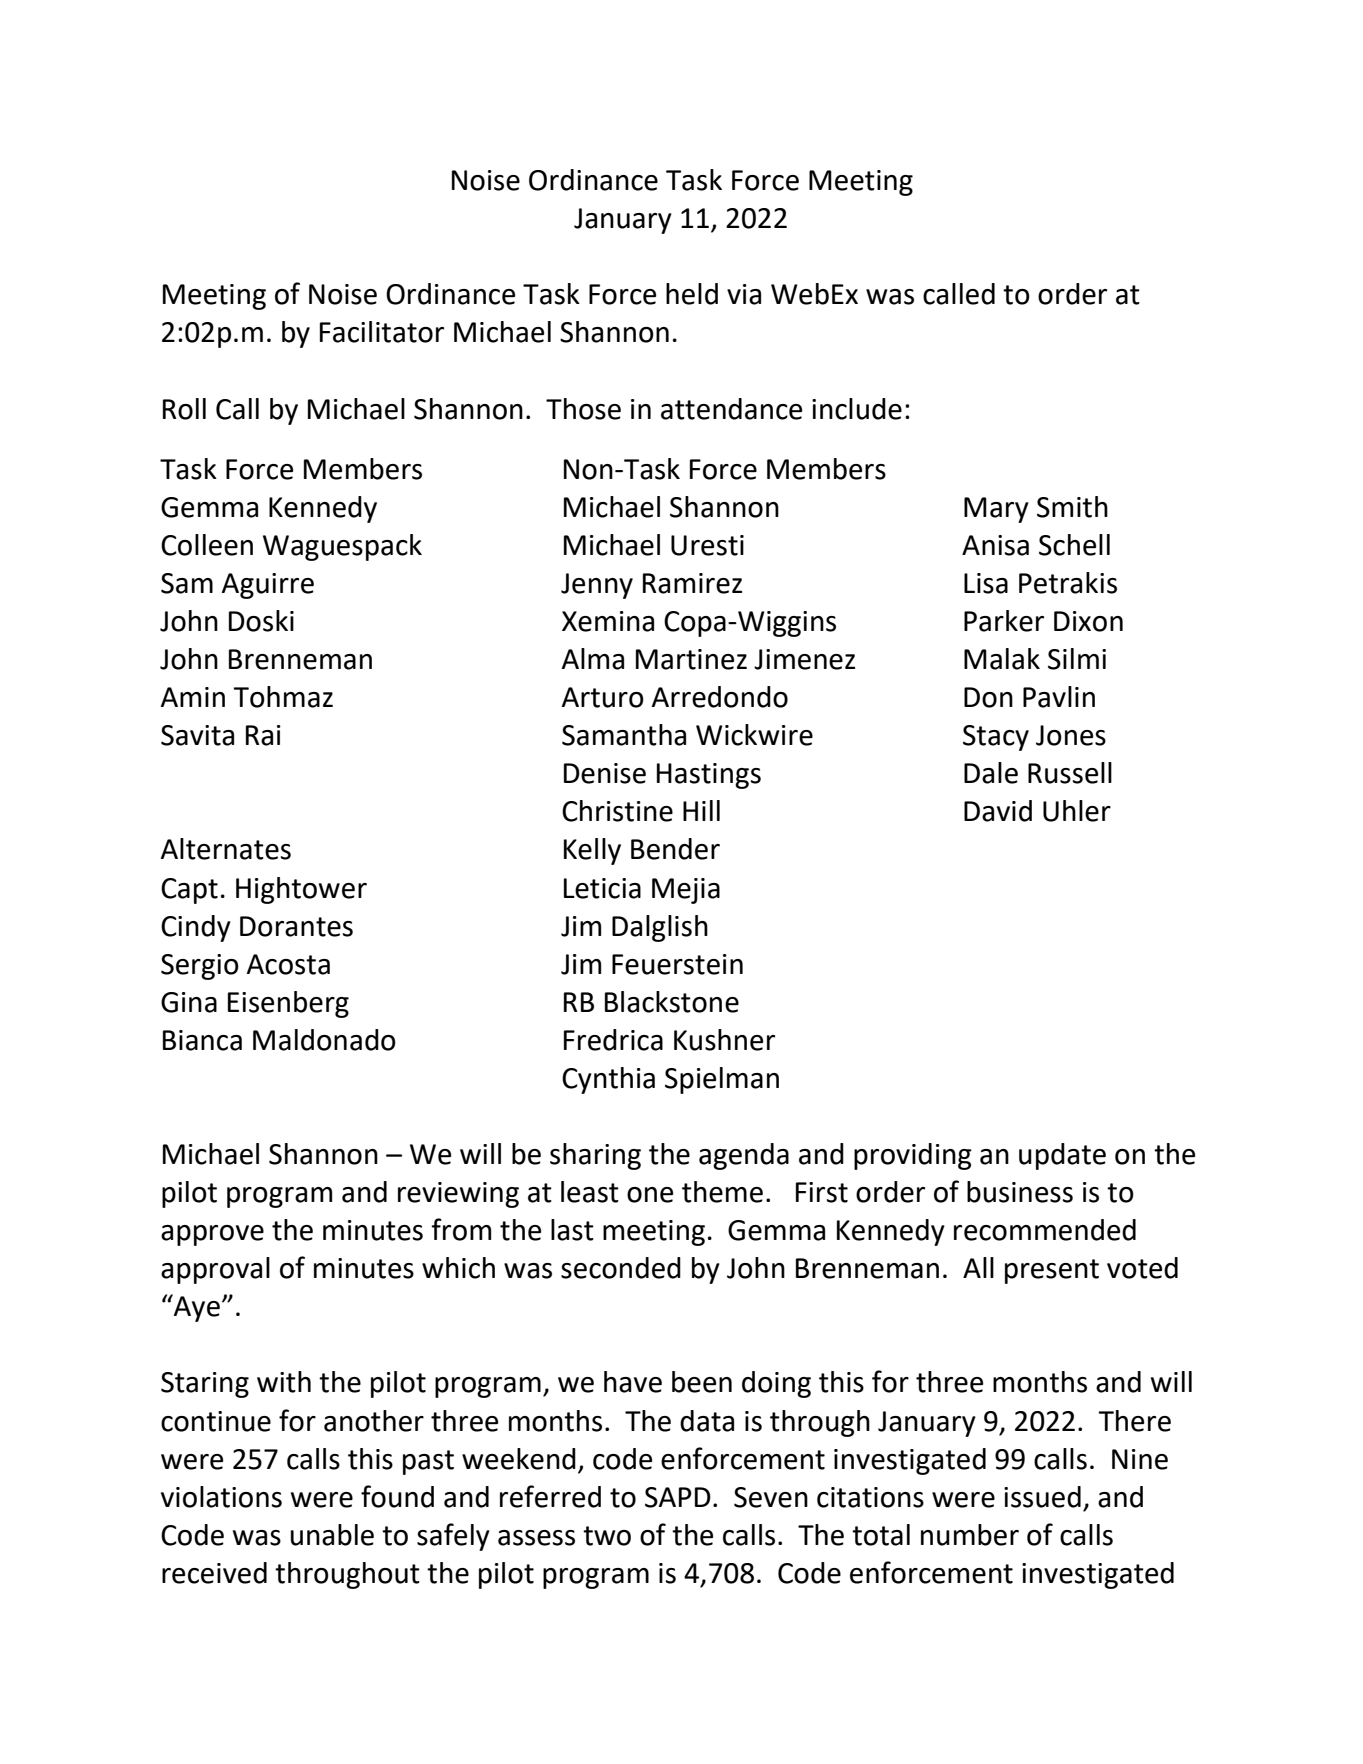  I want to click on include, so click(857, 409).
